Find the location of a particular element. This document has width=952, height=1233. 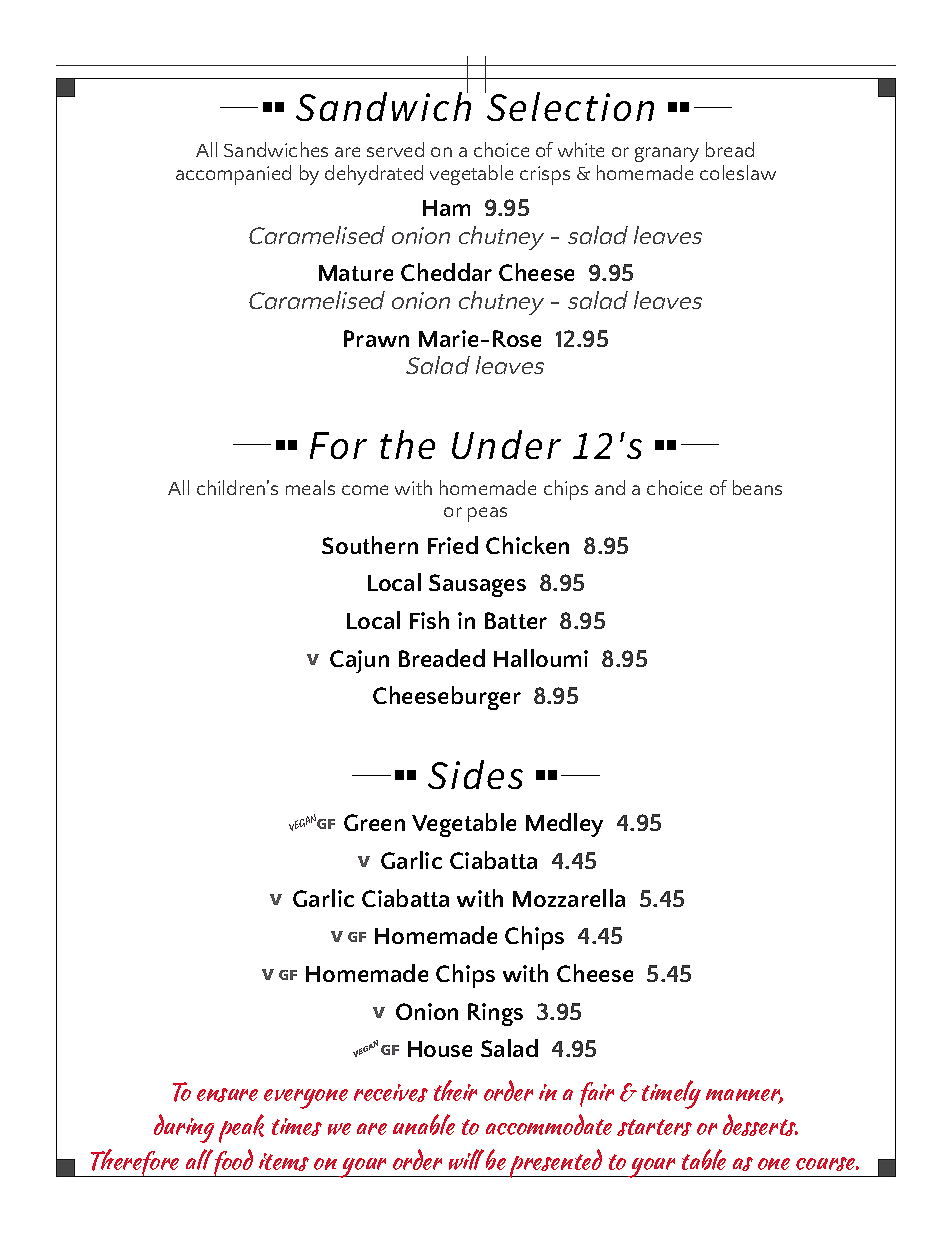

Fish is located at coordinates (429, 620).
